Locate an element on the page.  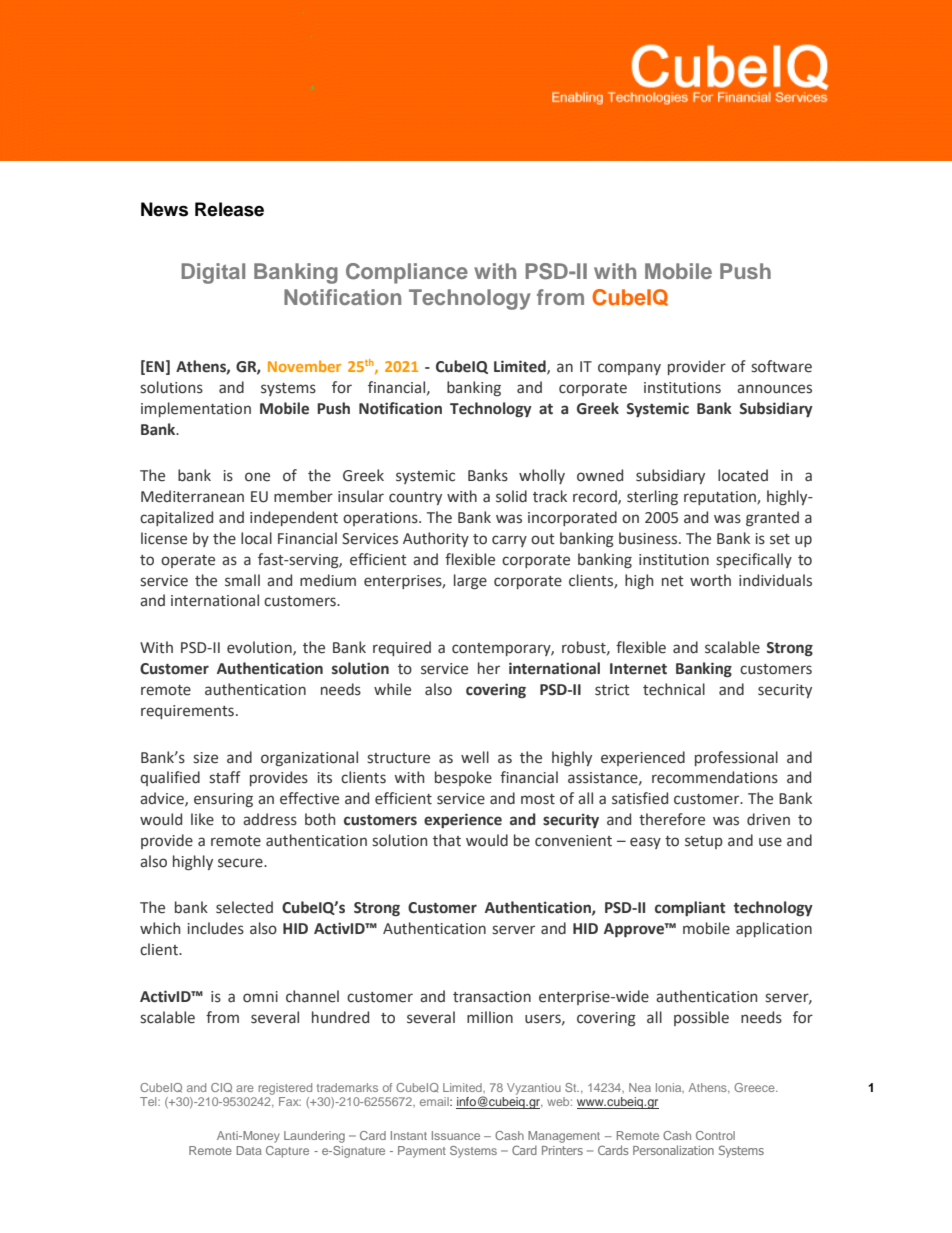
Data is located at coordinates (249, 1150).
